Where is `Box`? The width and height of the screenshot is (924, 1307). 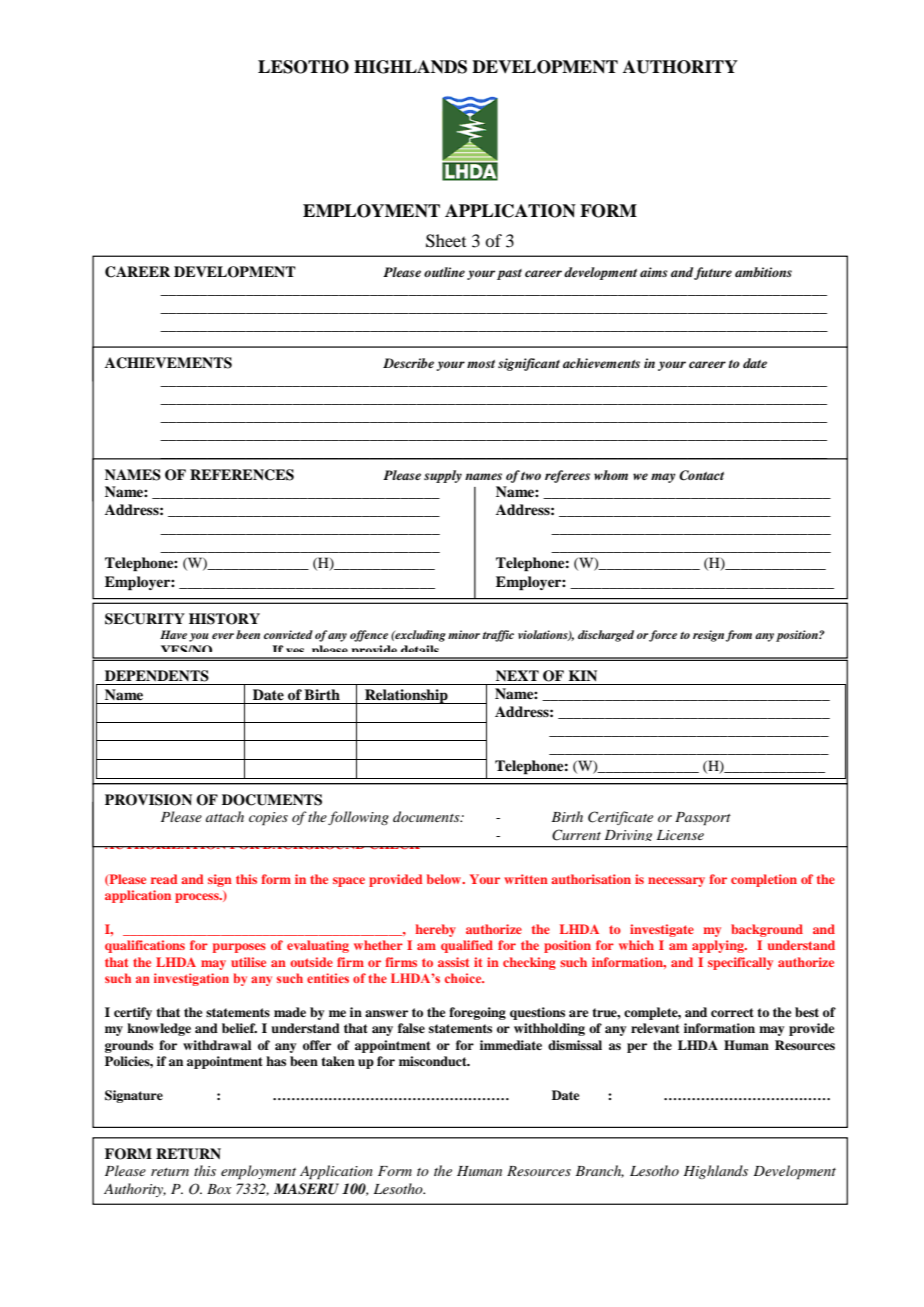 Box is located at coordinates (219, 1189).
